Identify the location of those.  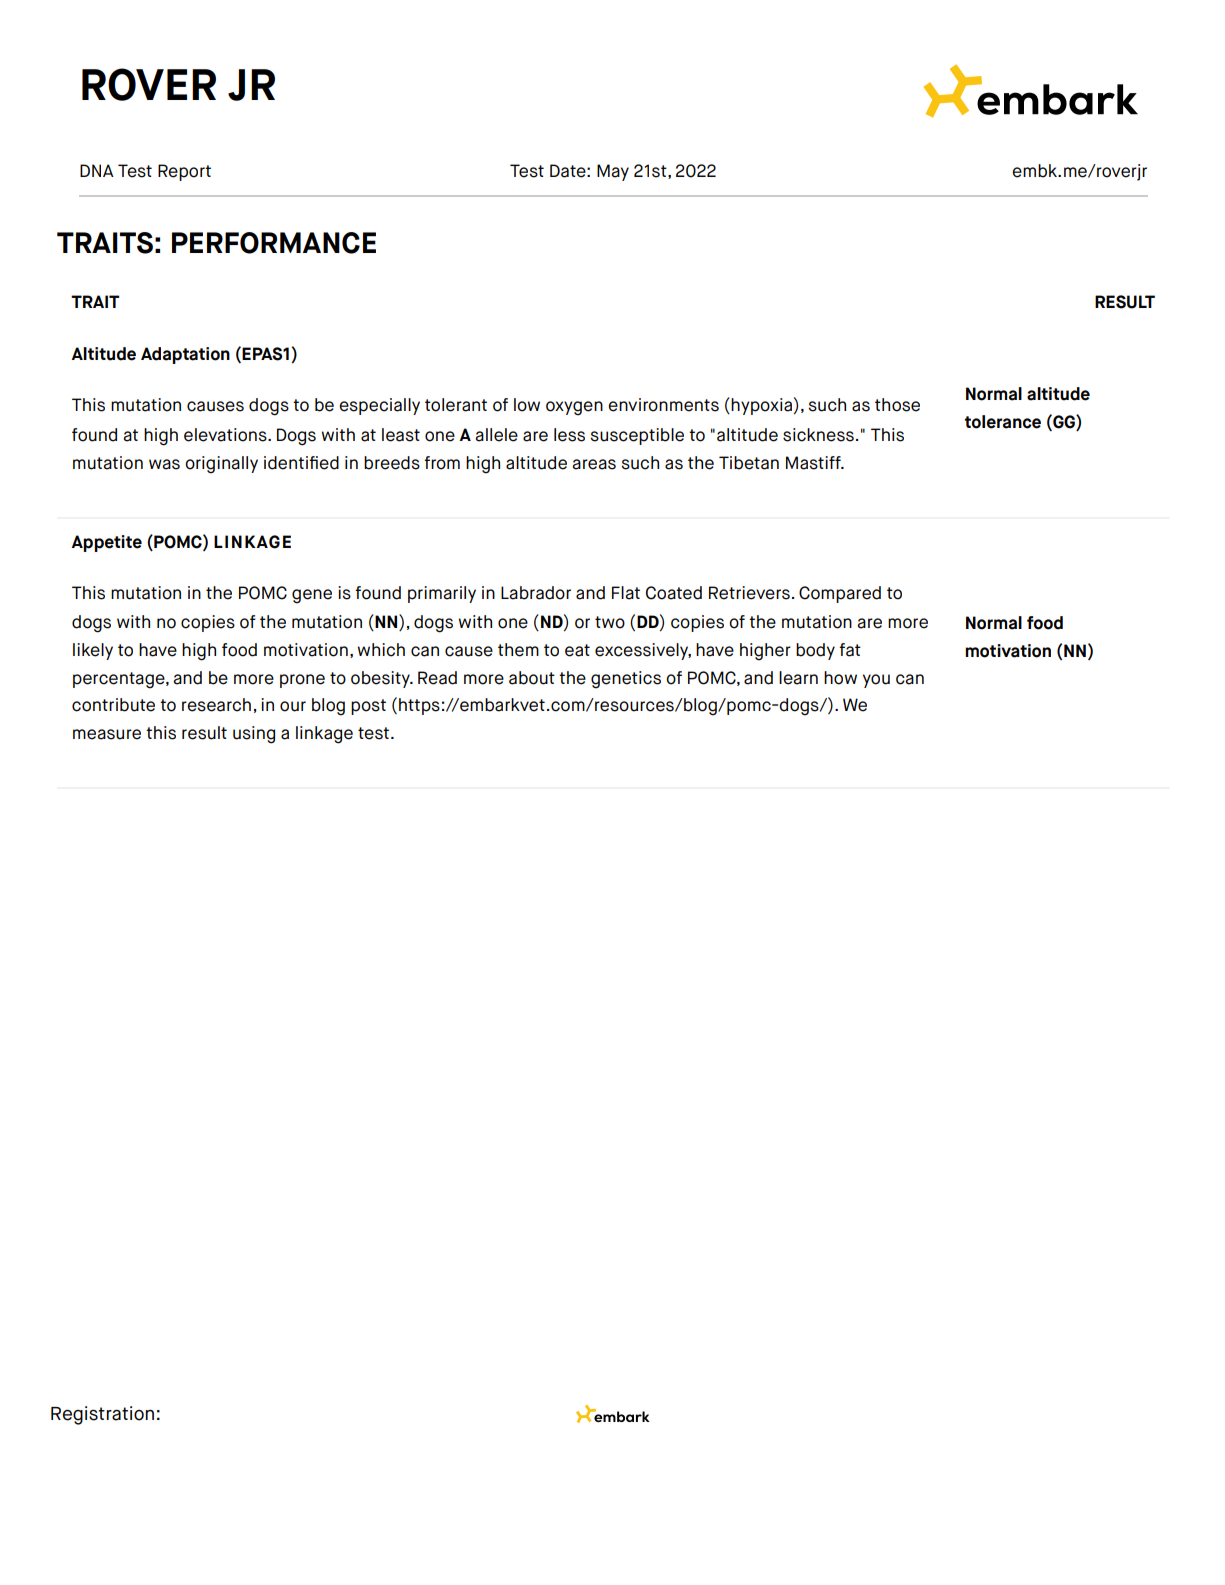
(897, 405).
